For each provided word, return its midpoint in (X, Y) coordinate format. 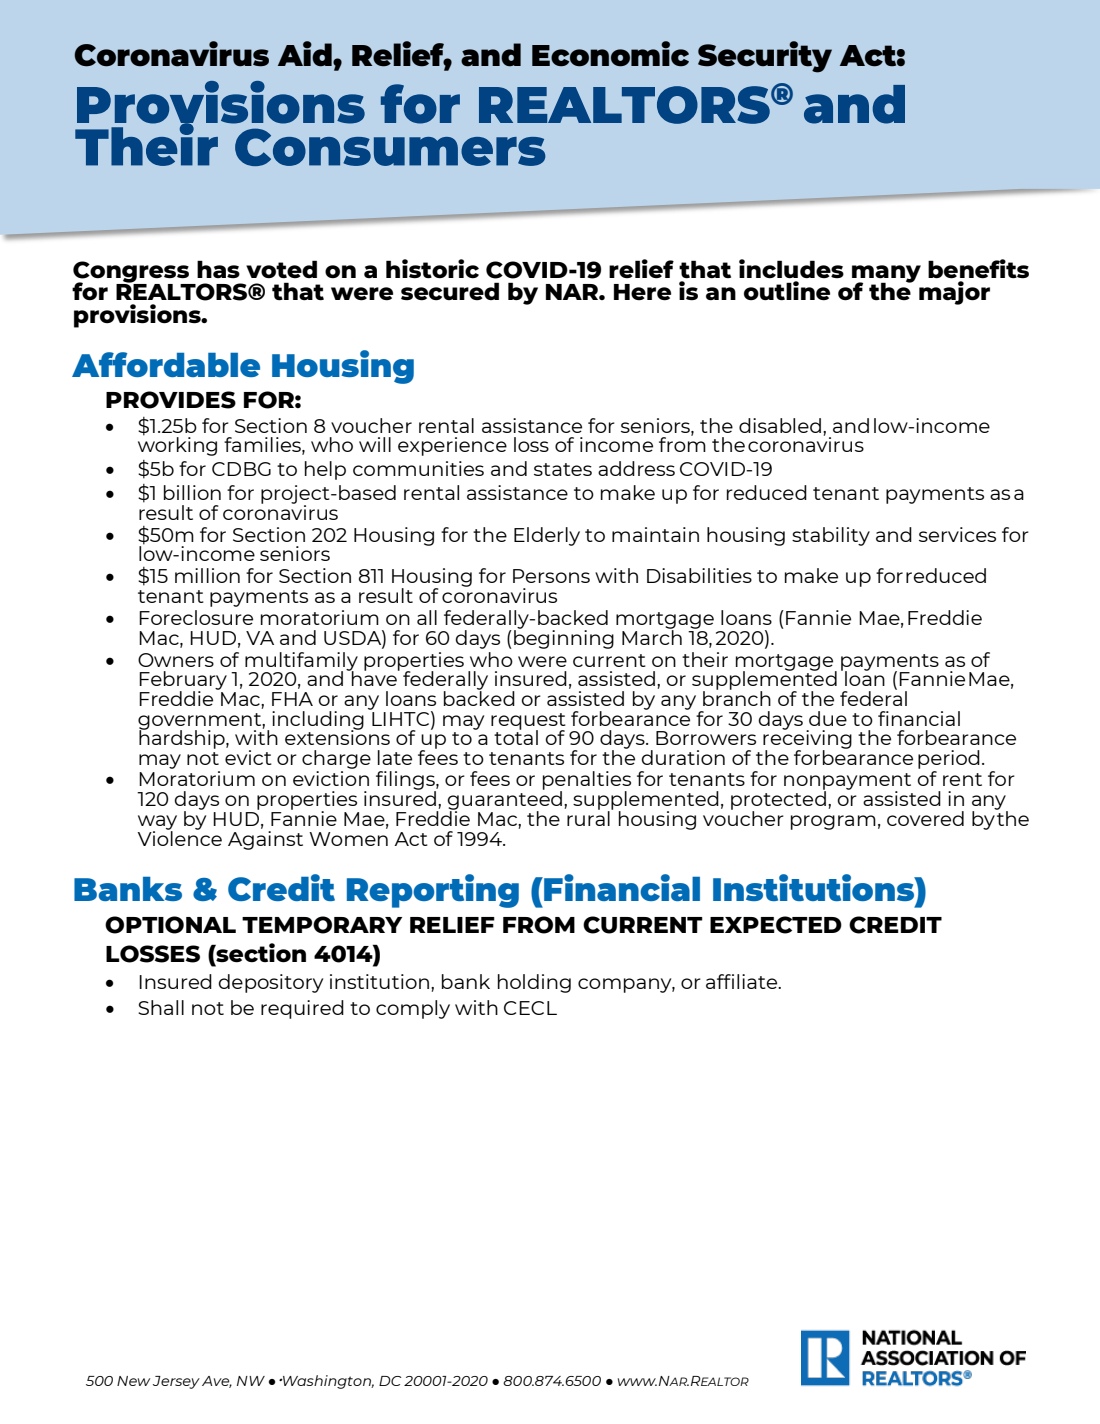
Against (265, 840)
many (886, 275)
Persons (551, 576)
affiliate (743, 981)
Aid (306, 54)
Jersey (176, 1382)
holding (534, 983)
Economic (610, 54)
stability (831, 536)
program (833, 822)
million (207, 575)
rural (589, 817)
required (302, 1009)
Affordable (166, 364)
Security (765, 57)
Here (642, 292)
